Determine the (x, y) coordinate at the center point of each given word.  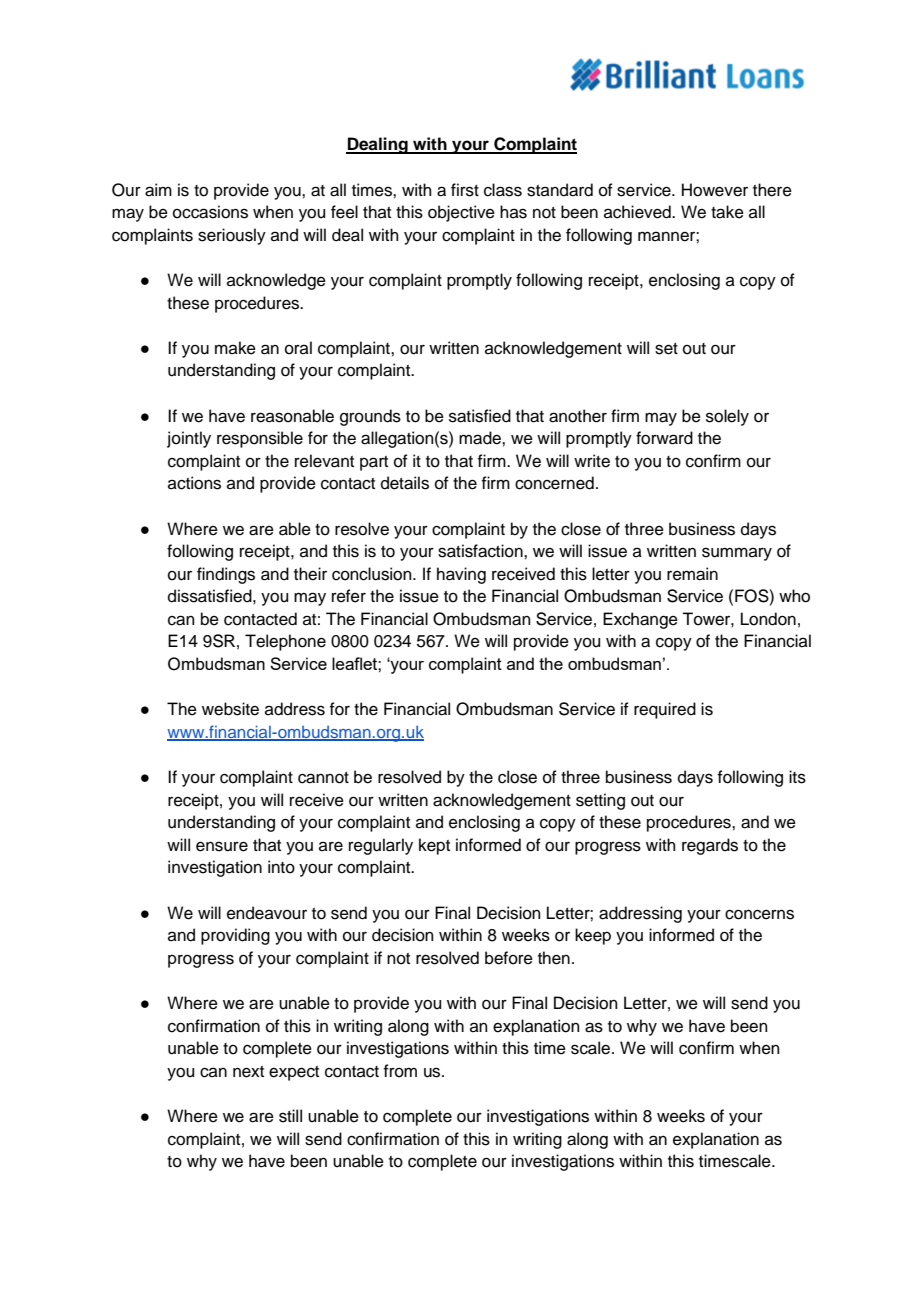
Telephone (285, 642)
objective (461, 213)
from (400, 1071)
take (727, 212)
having (461, 575)
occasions (210, 212)
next (248, 1072)
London (768, 619)
